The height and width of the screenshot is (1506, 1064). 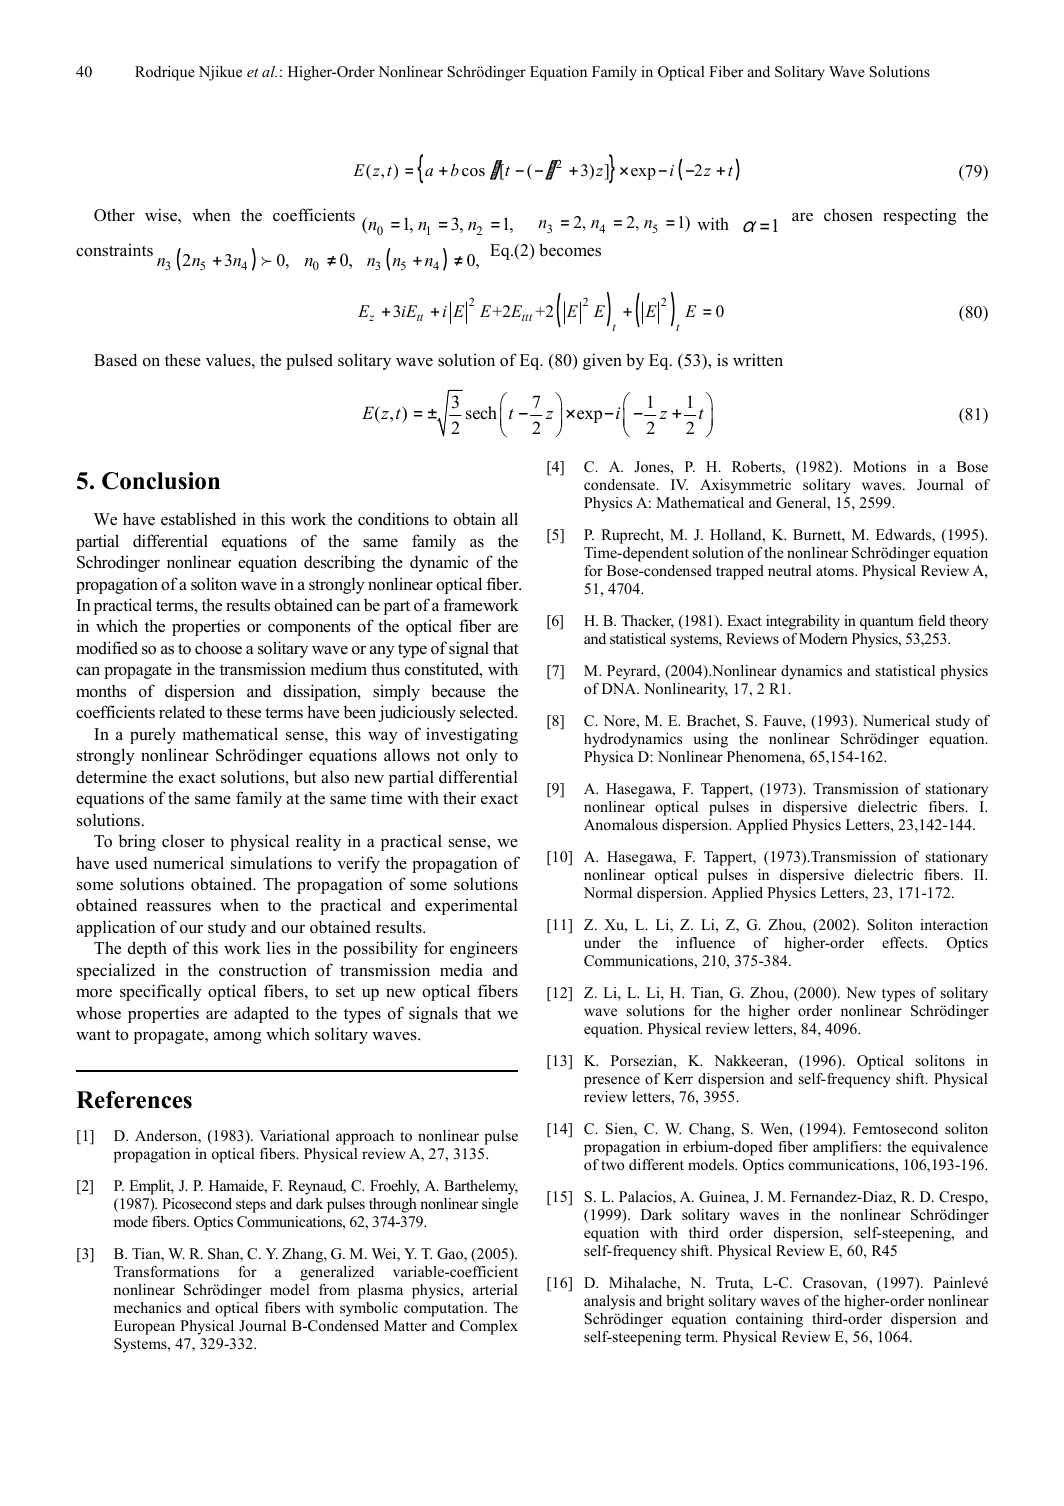 What do you see at coordinates (711, 740) in the screenshot?
I see `using` at bounding box center [711, 740].
